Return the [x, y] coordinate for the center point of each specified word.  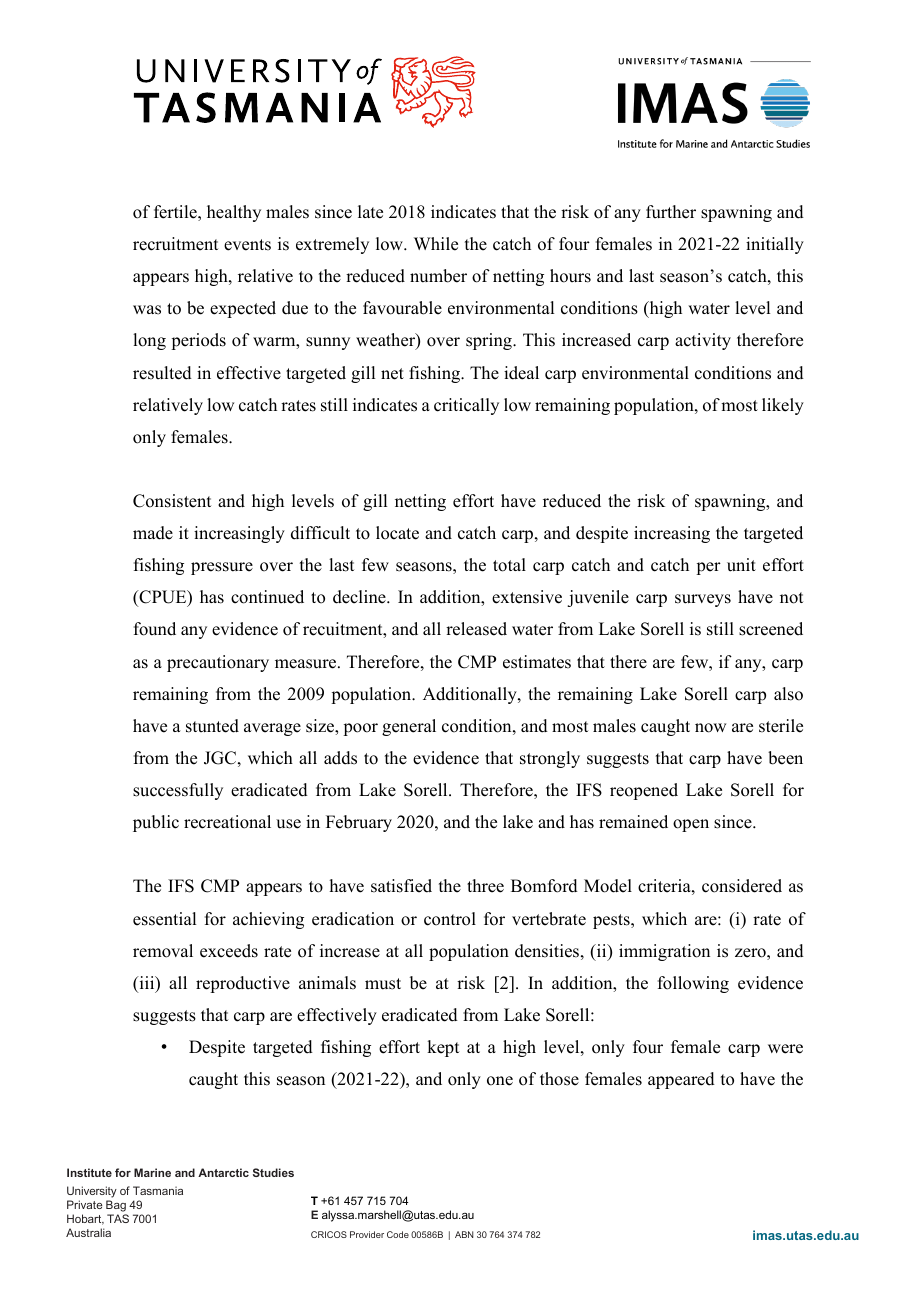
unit [741, 565]
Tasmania [158, 1190]
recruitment [175, 244]
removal [163, 951]
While [436, 244]
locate [397, 533]
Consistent [172, 501]
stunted [212, 726]
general [409, 727]
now [710, 728]
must [383, 984]
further [671, 212]
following [693, 984]
